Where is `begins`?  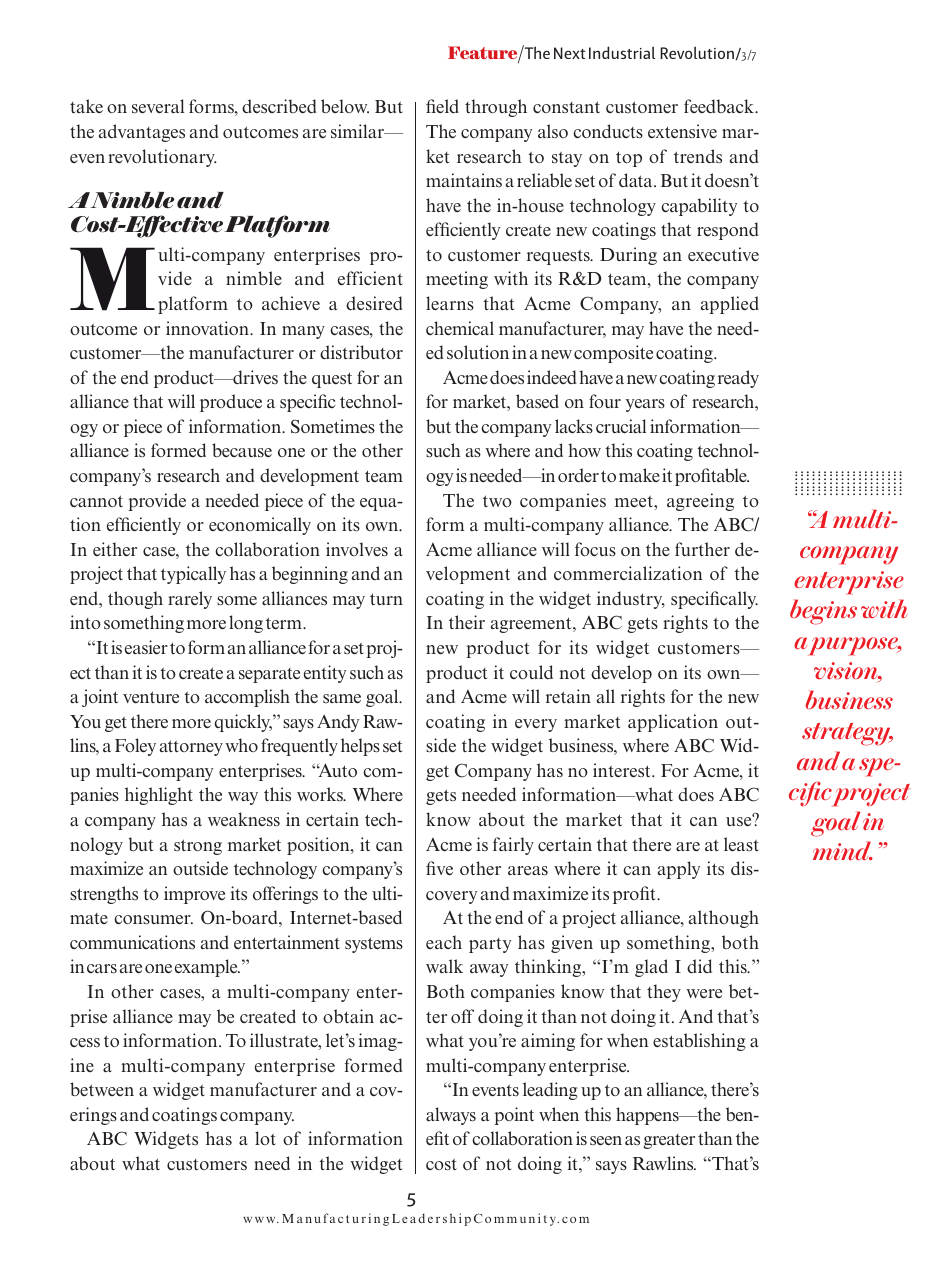
begins is located at coordinates (823, 612).
